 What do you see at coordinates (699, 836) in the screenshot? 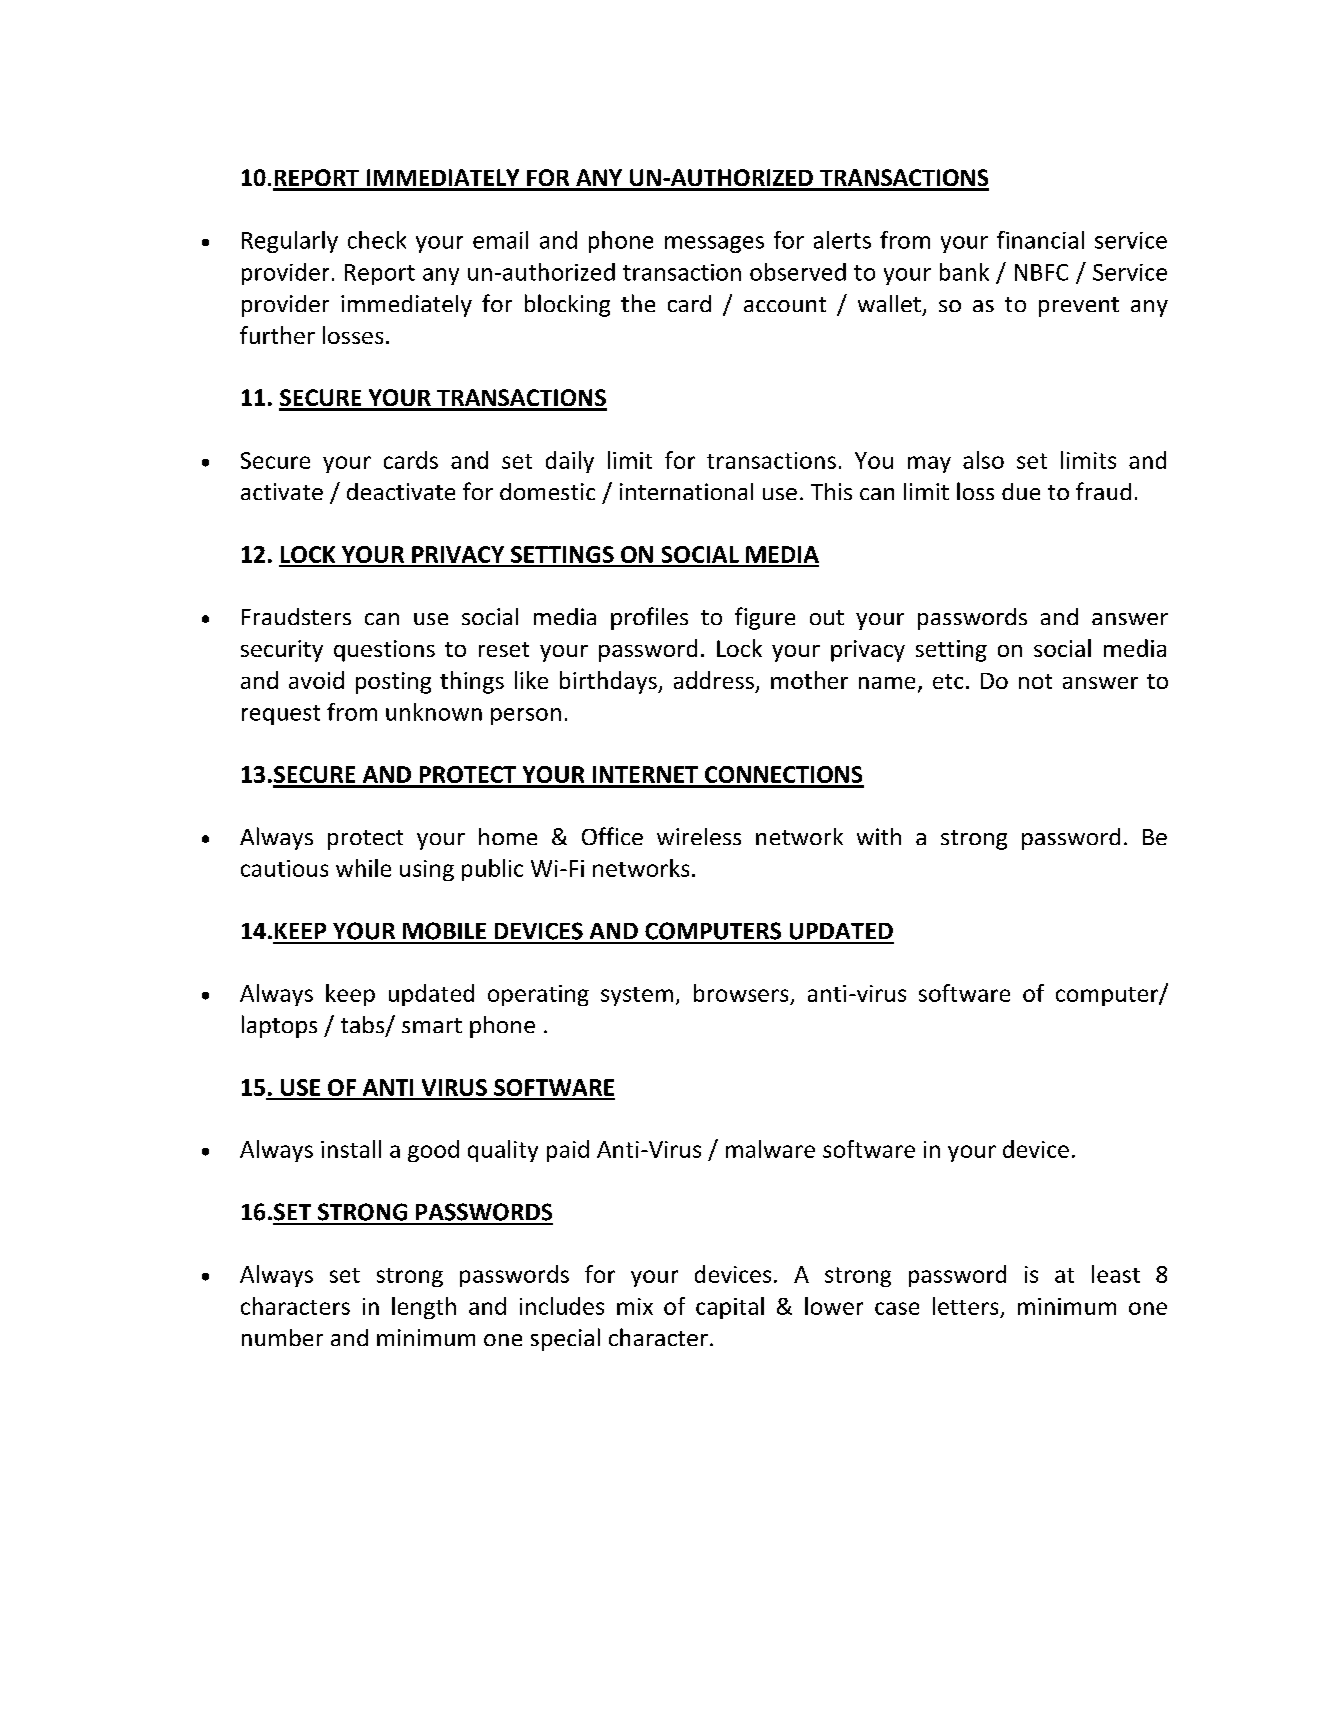
I see `wireless` at bounding box center [699, 836].
